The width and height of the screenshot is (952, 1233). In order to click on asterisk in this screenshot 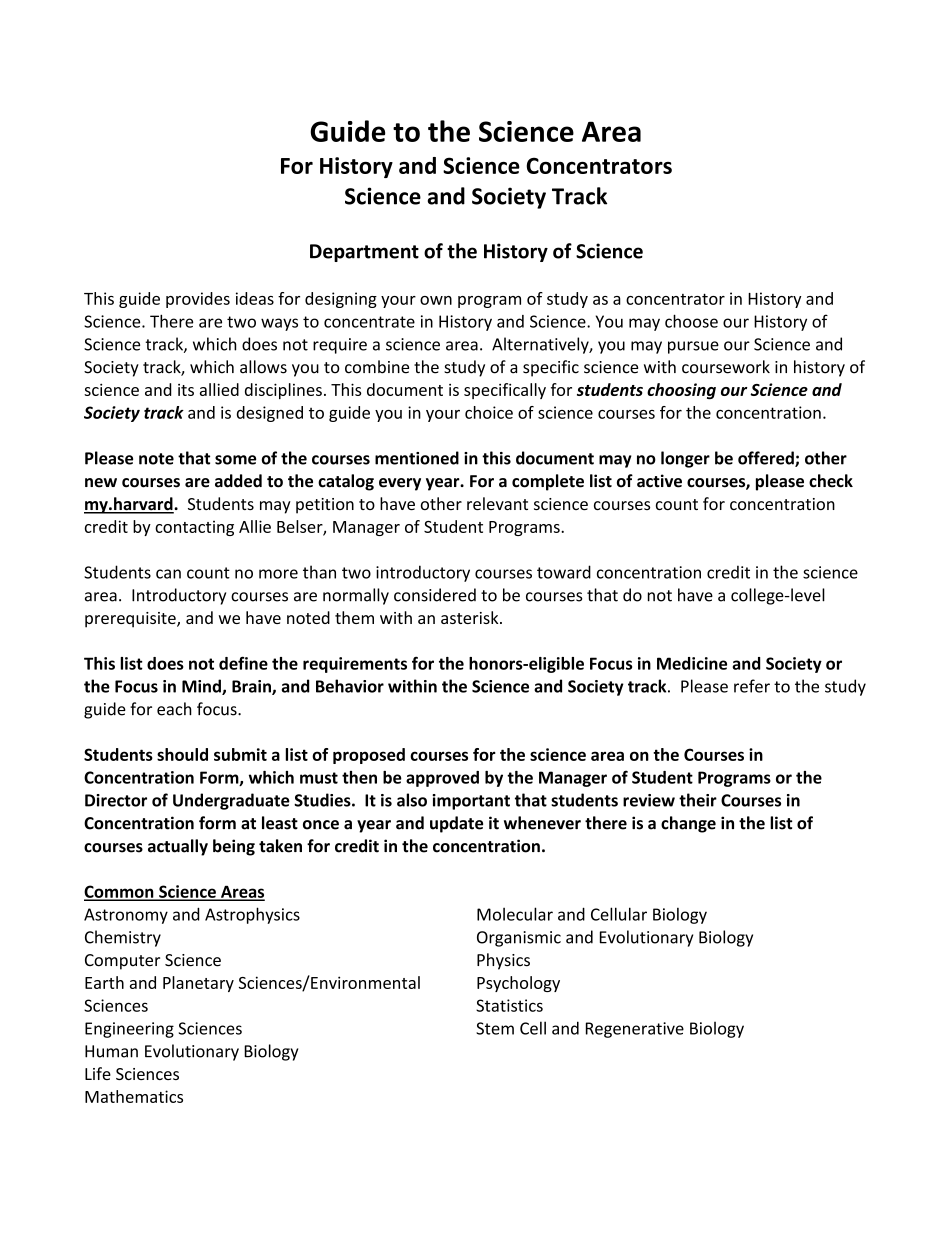, I will do `click(471, 617)`.
